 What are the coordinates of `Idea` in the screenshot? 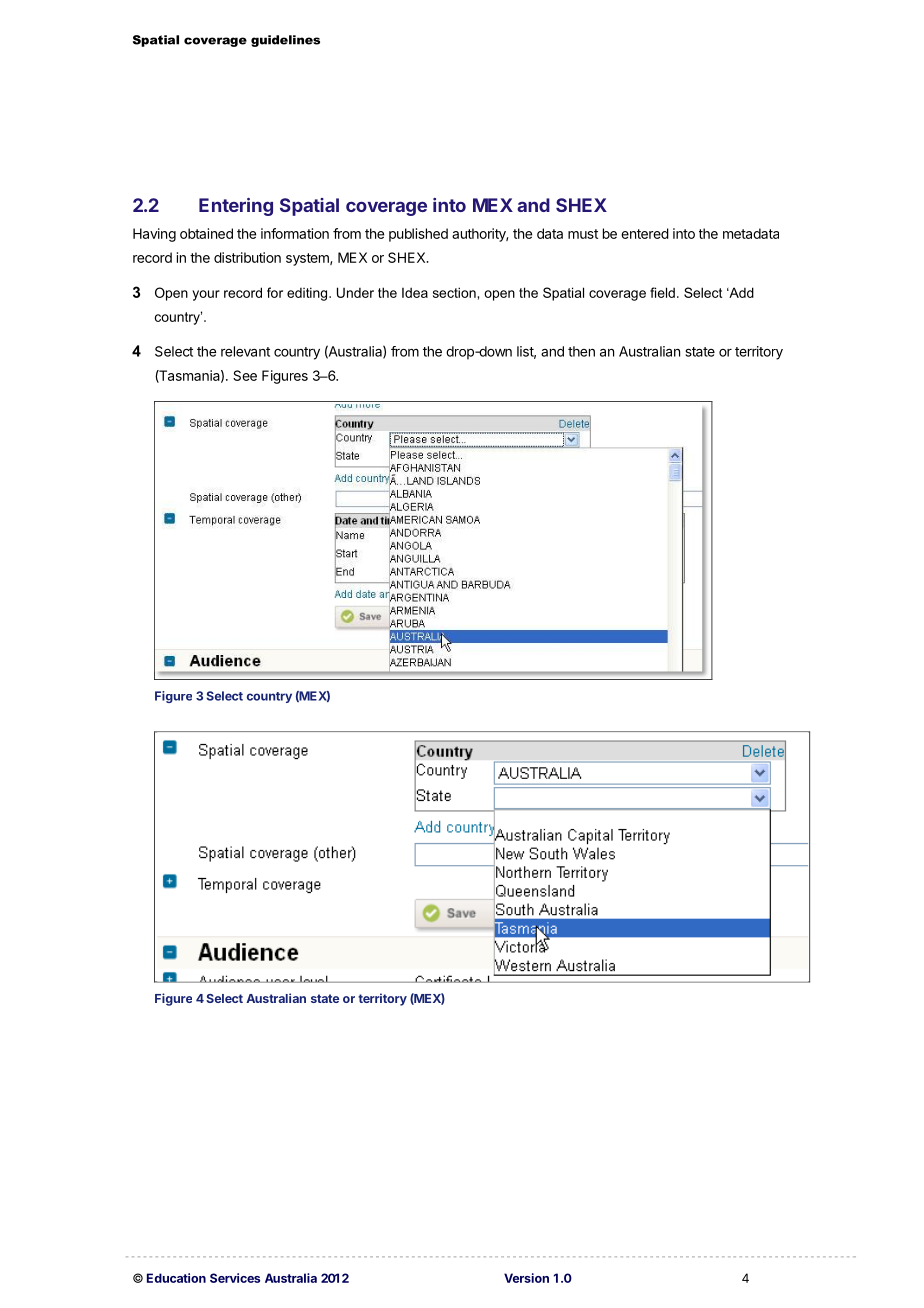 It's located at (415, 292).
